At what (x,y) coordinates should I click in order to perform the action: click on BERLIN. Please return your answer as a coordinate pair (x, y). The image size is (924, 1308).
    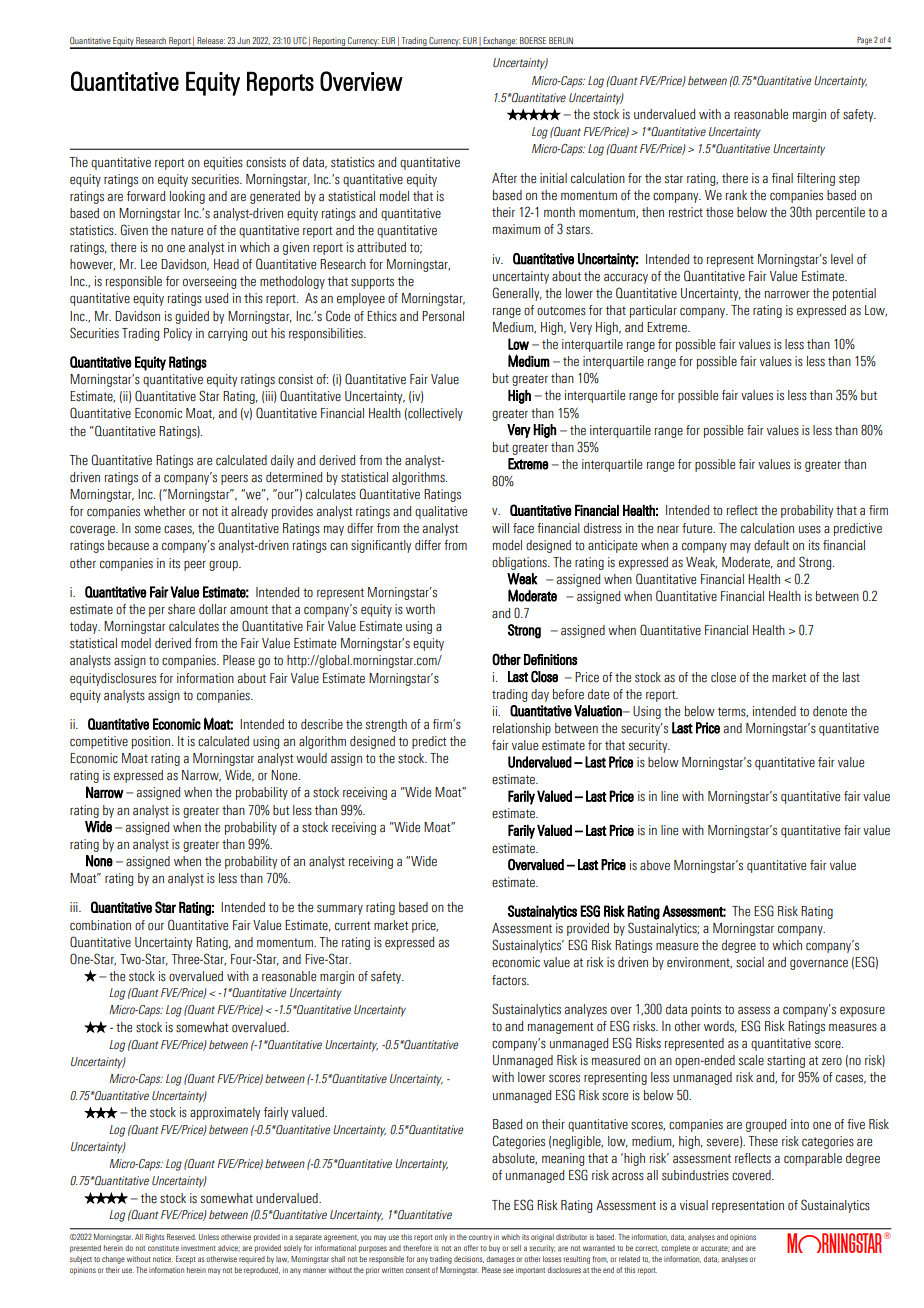
    Looking at the image, I should click on (561, 40).
